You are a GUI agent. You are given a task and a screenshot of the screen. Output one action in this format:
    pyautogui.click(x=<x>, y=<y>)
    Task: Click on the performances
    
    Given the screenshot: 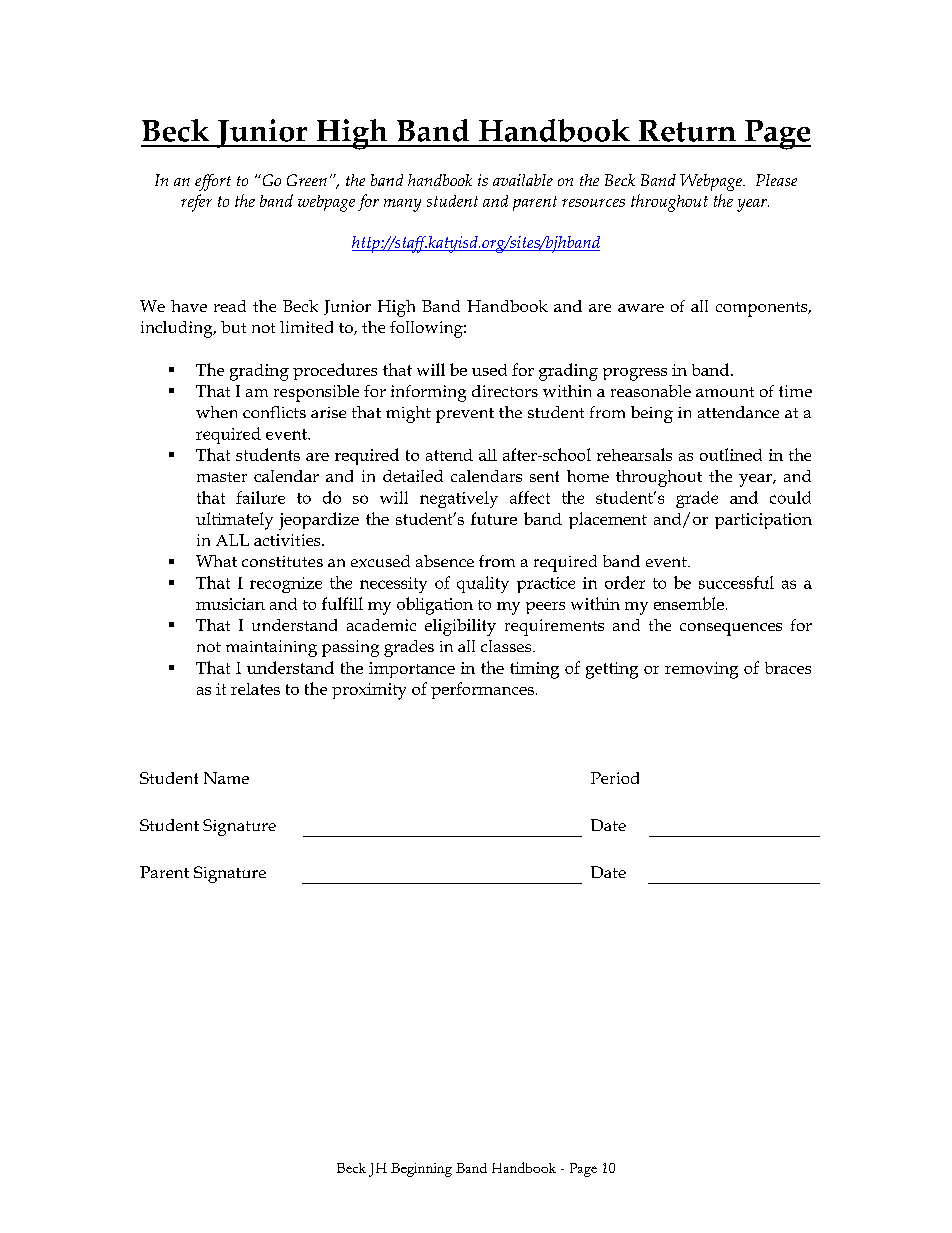 What is the action you would take?
    pyautogui.click(x=482, y=690)
